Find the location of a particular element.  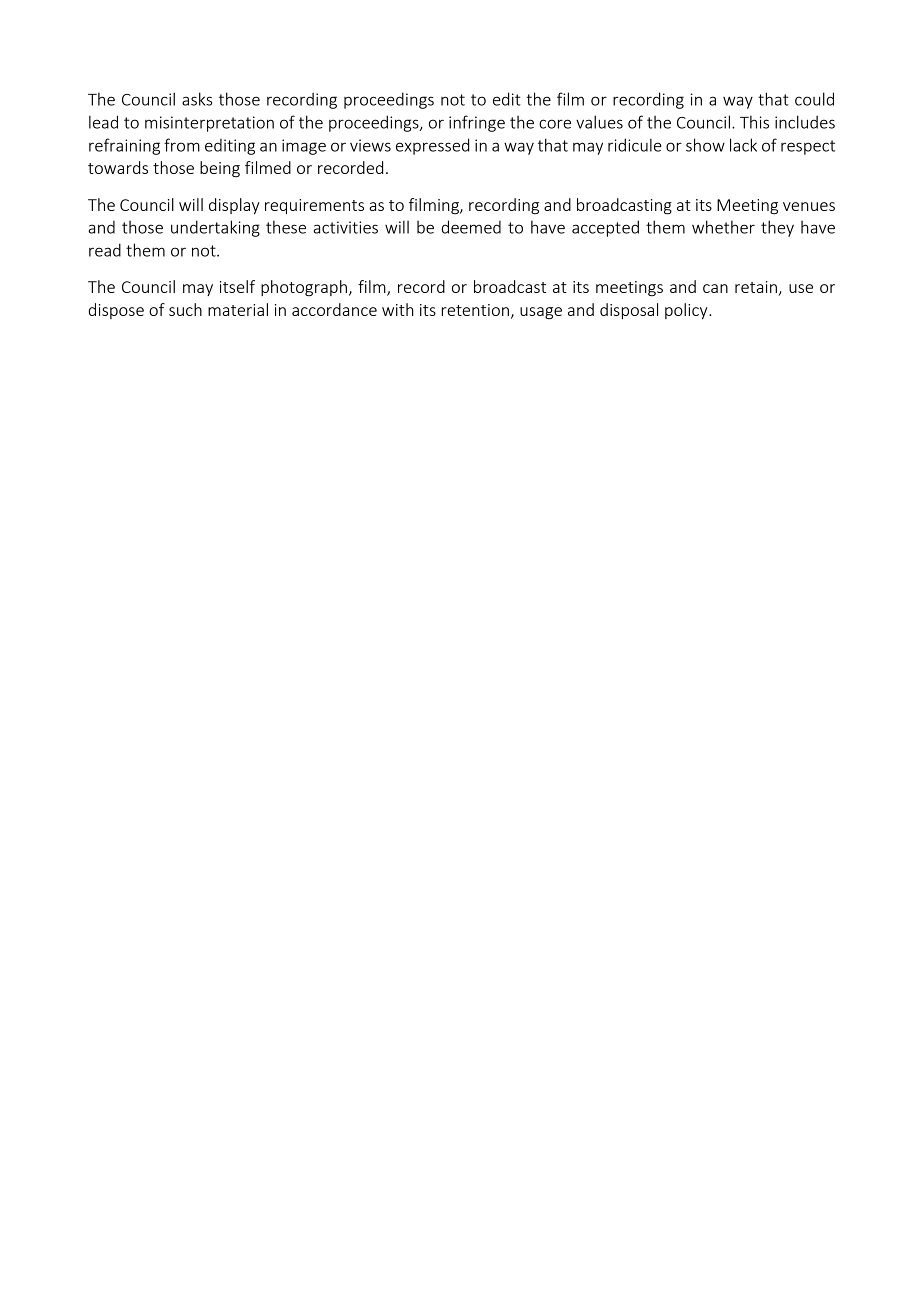

expressed is located at coordinates (432, 146).
